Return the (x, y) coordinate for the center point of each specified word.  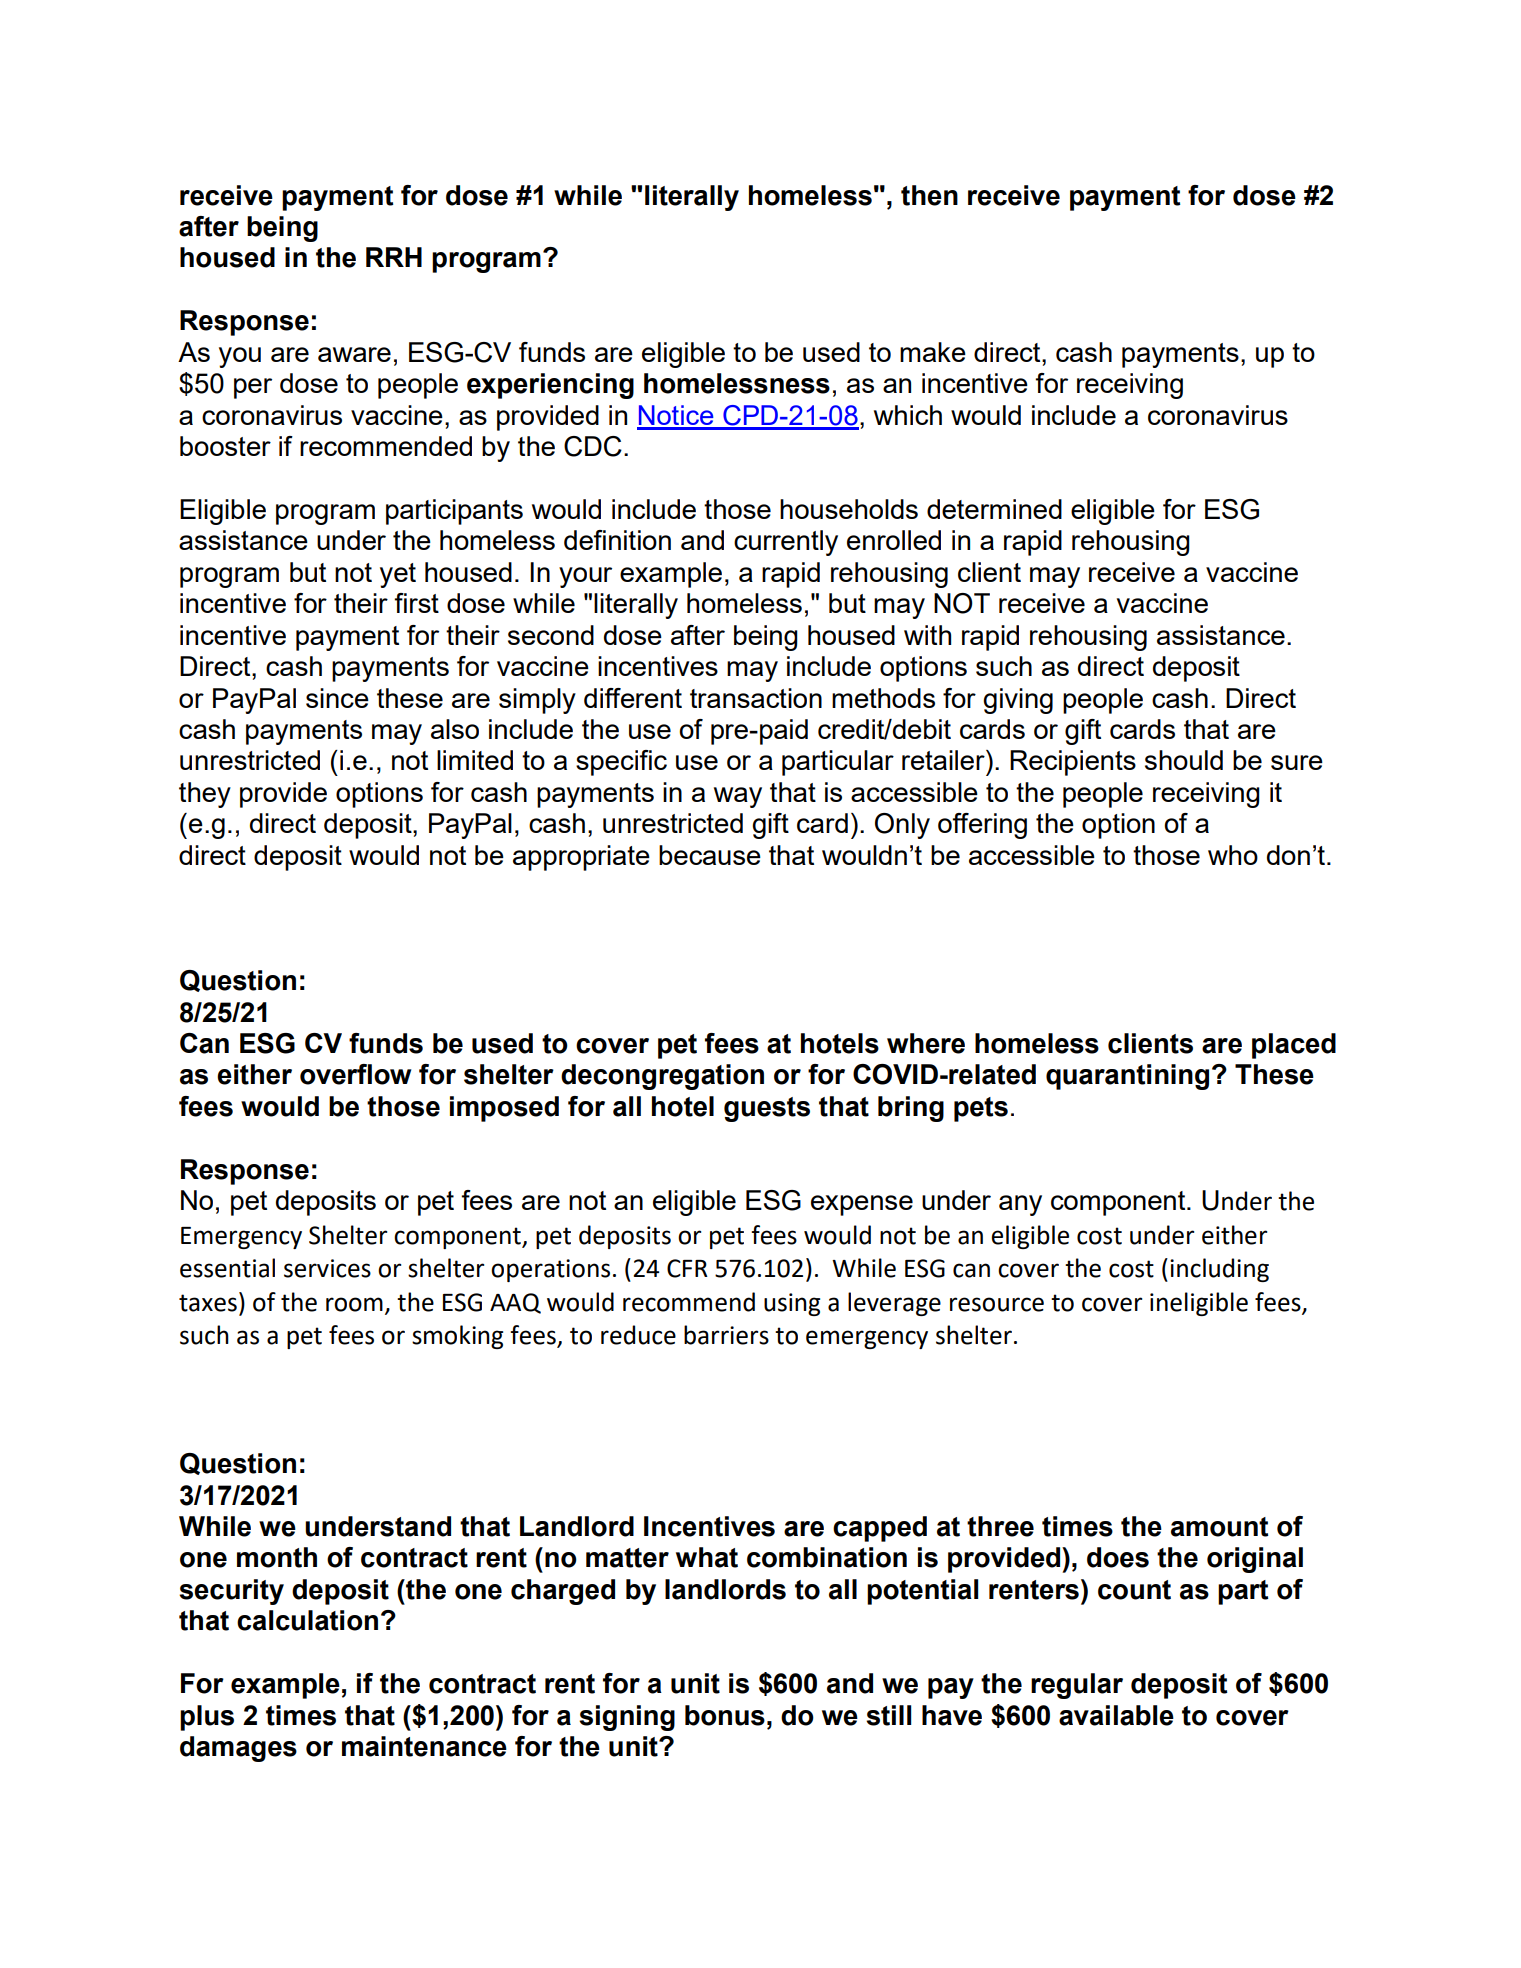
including (1219, 1270)
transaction (756, 698)
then (929, 195)
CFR (687, 1268)
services (327, 1268)
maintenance (424, 1746)
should (1184, 760)
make (933, 352)
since (337, 698)
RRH (394, 257)
